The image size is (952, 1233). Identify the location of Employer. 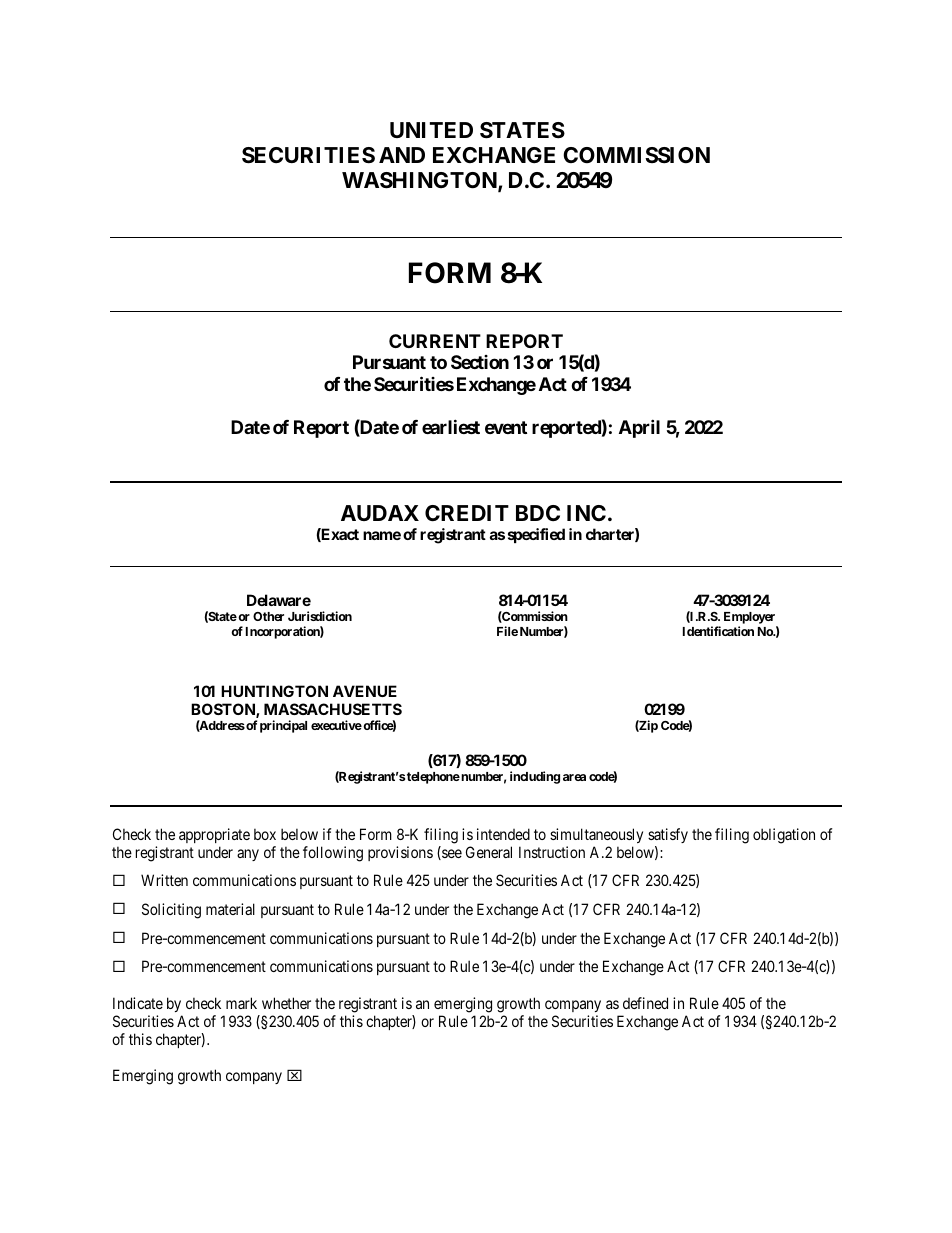
(751, 619).
